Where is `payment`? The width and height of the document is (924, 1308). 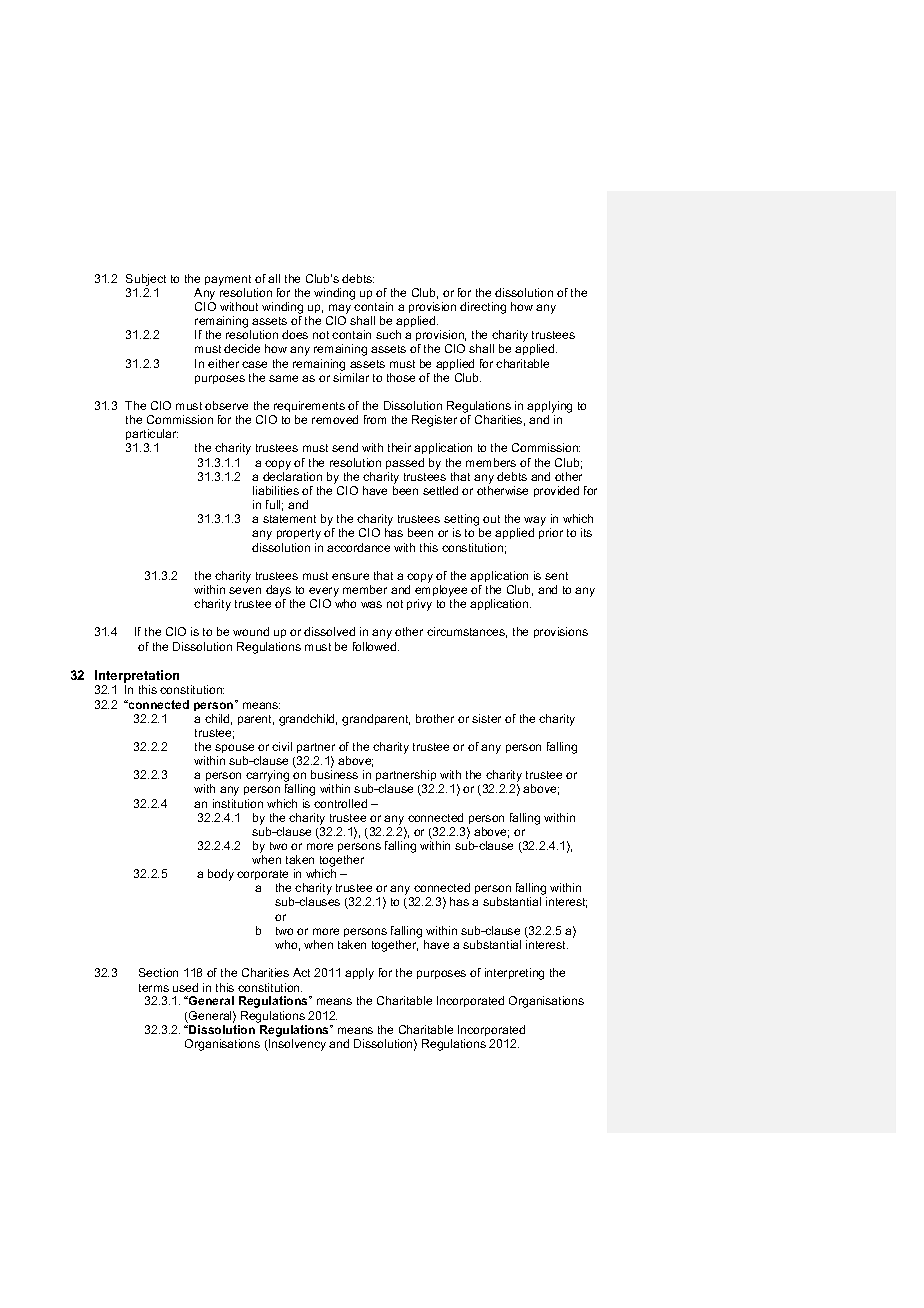 payment is located at coordinates (228, 280).
